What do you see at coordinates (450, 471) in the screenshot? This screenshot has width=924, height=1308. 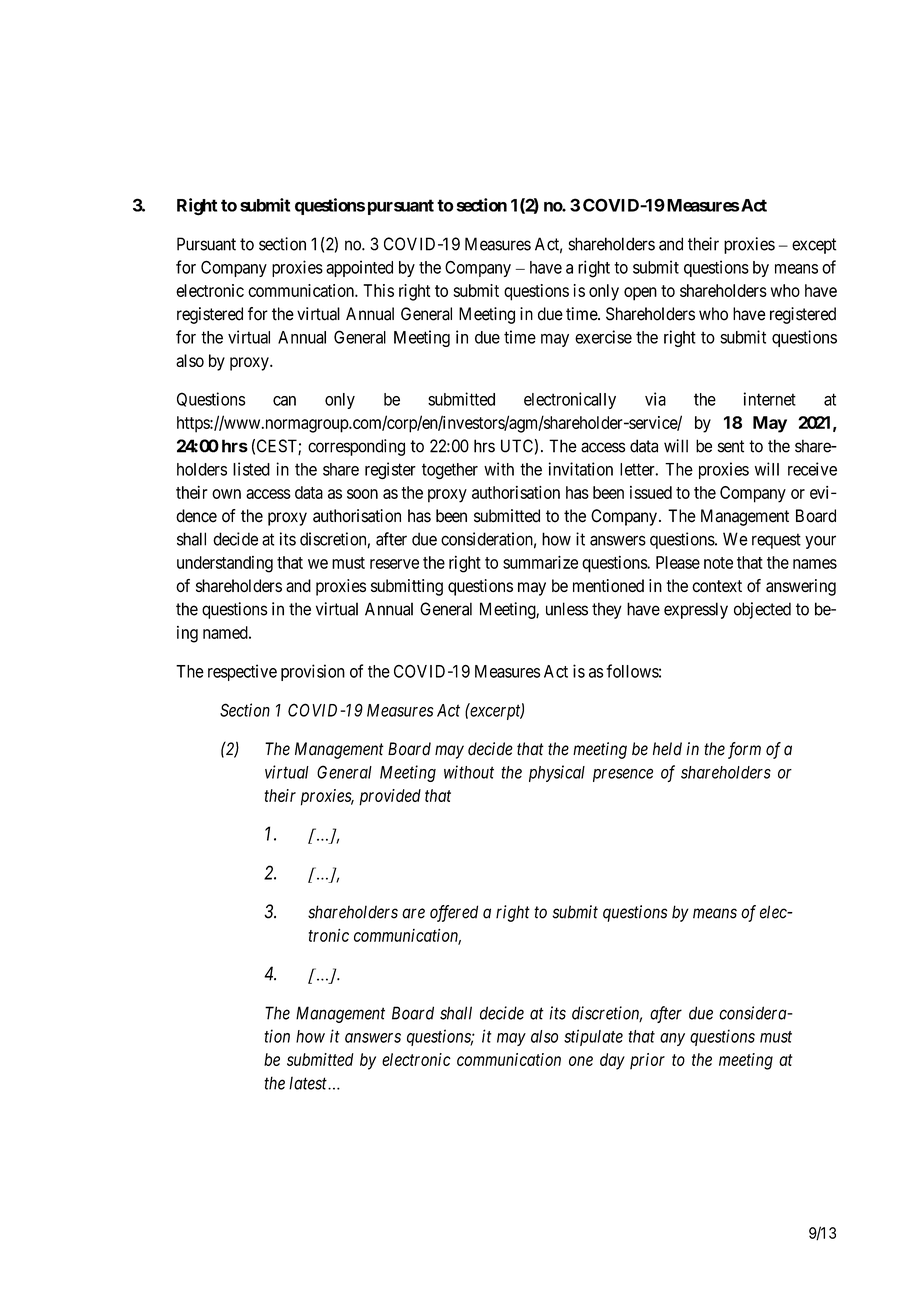 I see `together` at bounding box center [450, 471].
